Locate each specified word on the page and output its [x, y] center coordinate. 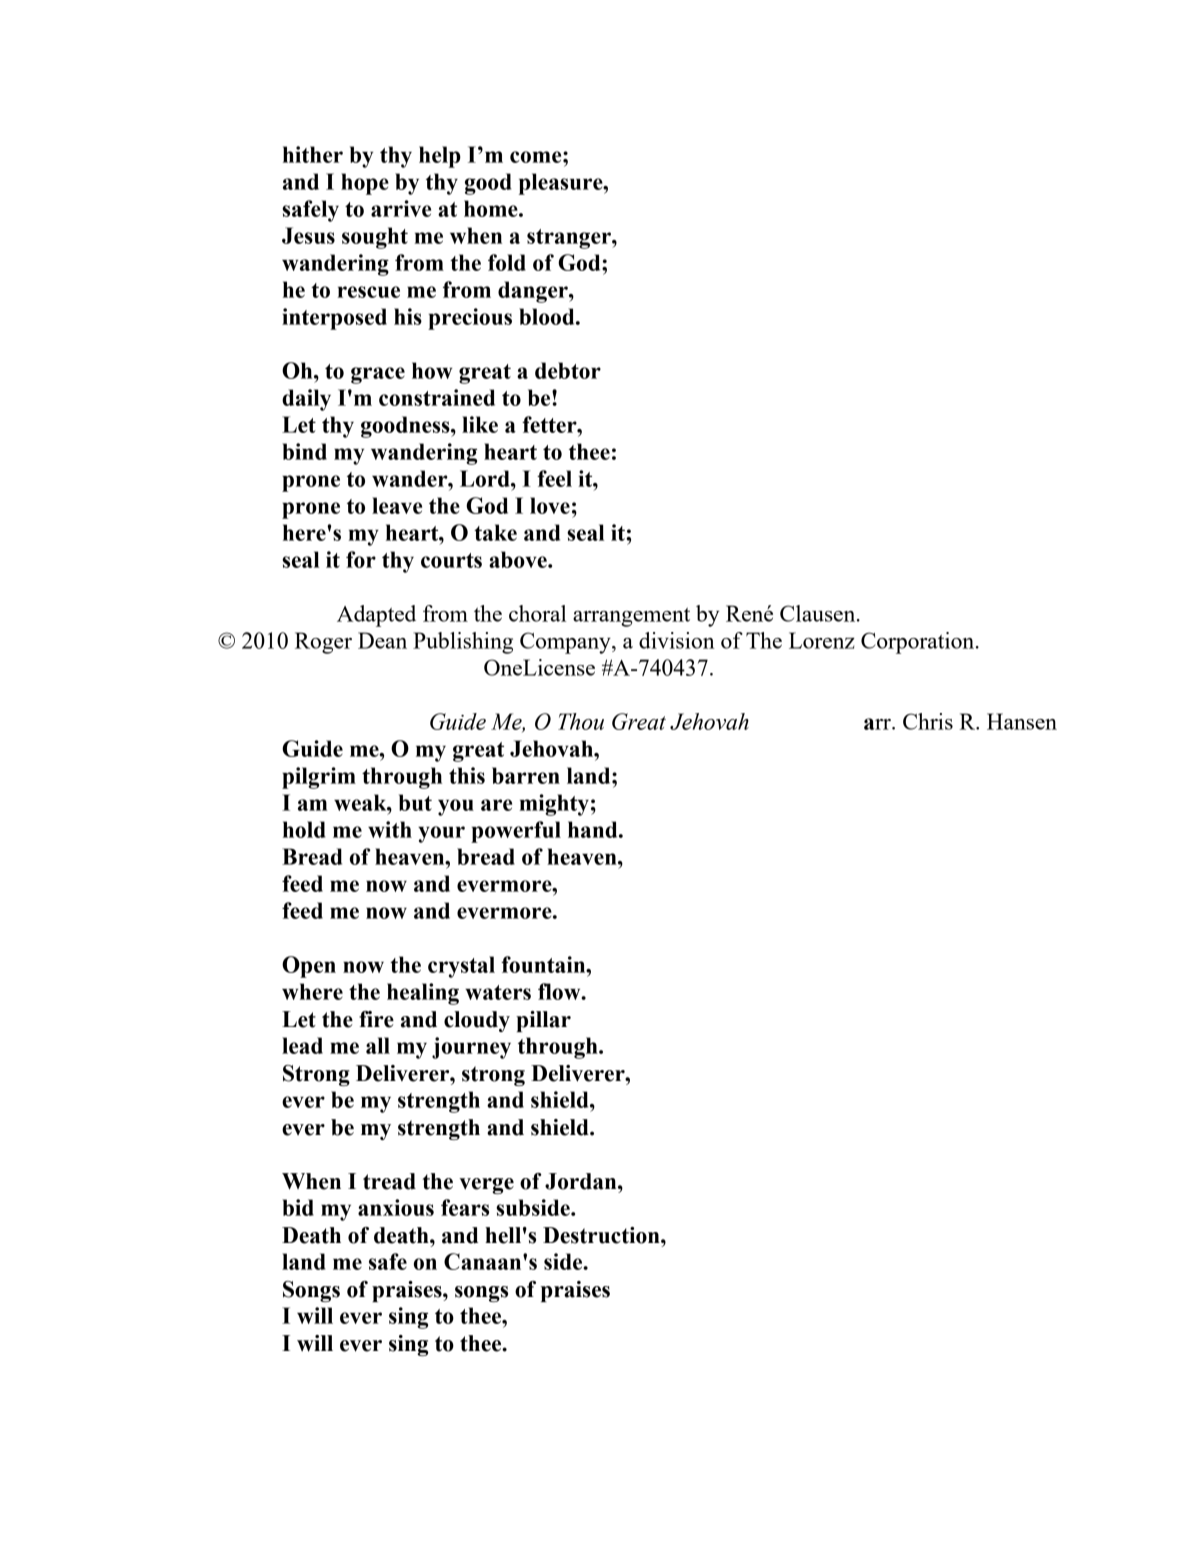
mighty [554, 805]
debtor [568, 370]
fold [507, 262]
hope [365, 184]
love [550, 505]
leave [397, 505]
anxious [396, 1207]
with [390, 829]
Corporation [919, 643]
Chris [928, 721]
